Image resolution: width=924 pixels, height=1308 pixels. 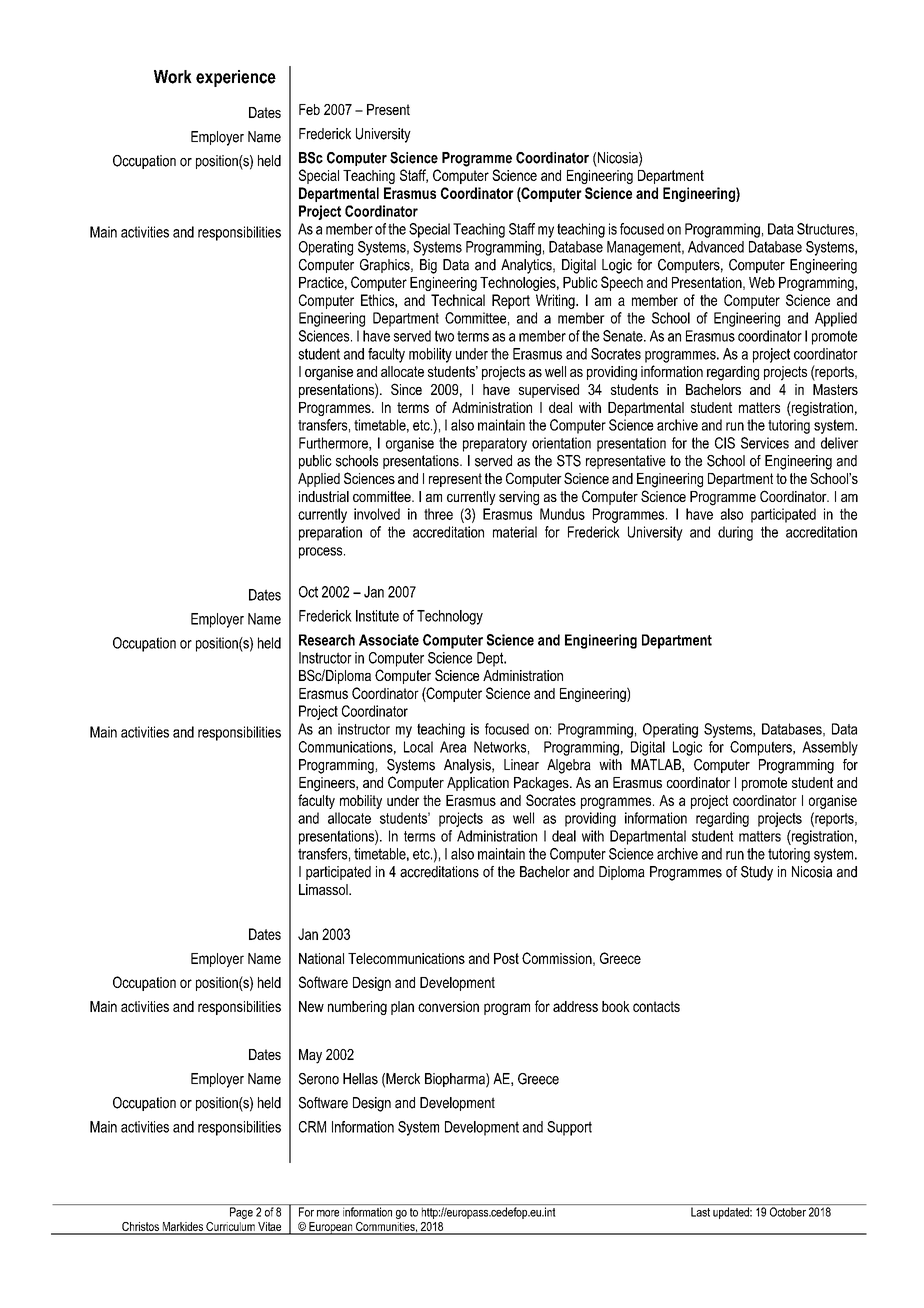 What do you see at coordinates (321, 958) in the image?
I see `National` at bounding box center [321, 958].
